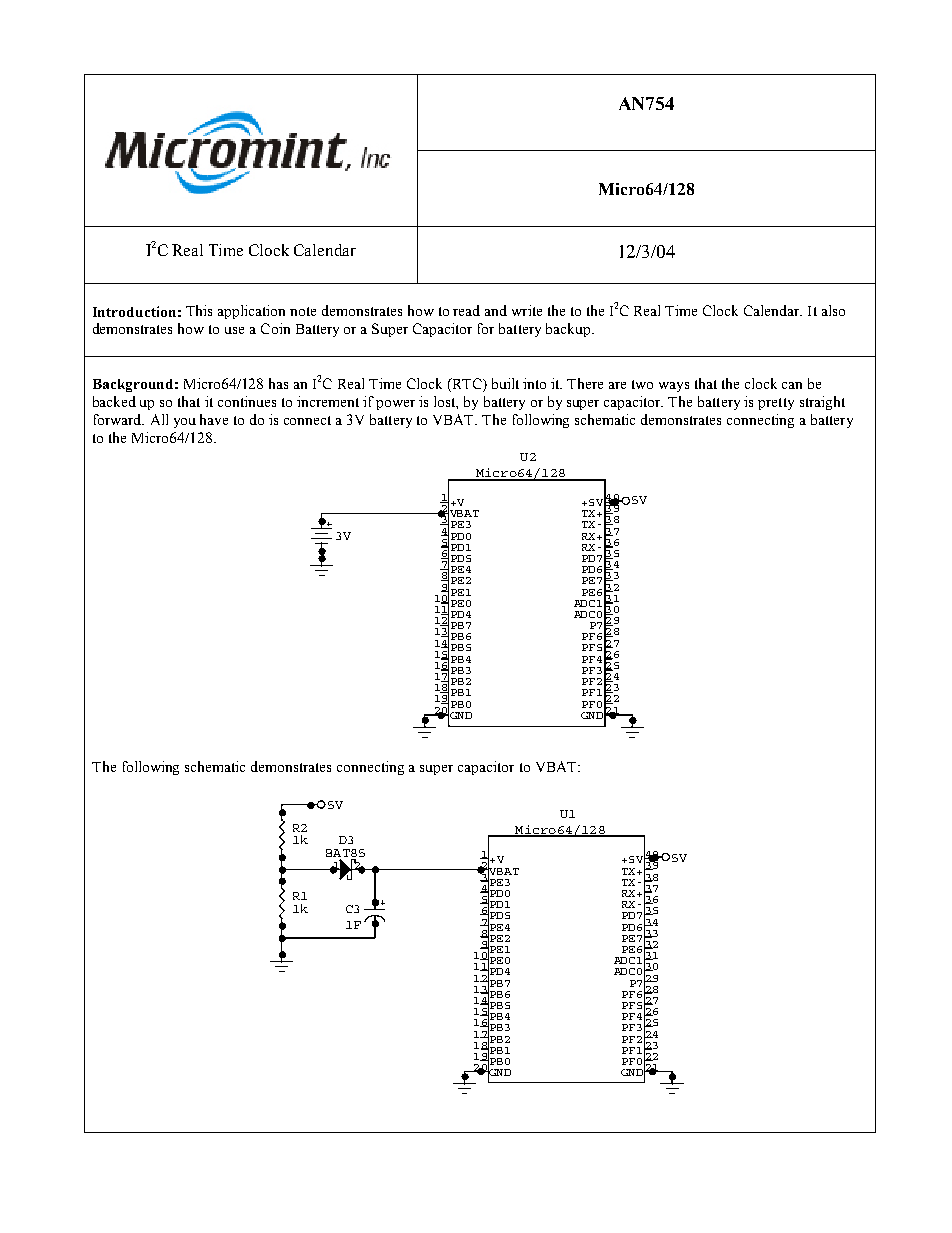 This screenshot has height=1233, width=952. What do you see at coordinates (247, 401) in the screenshot?
I see `continues` at bounding box center [247, 401].
